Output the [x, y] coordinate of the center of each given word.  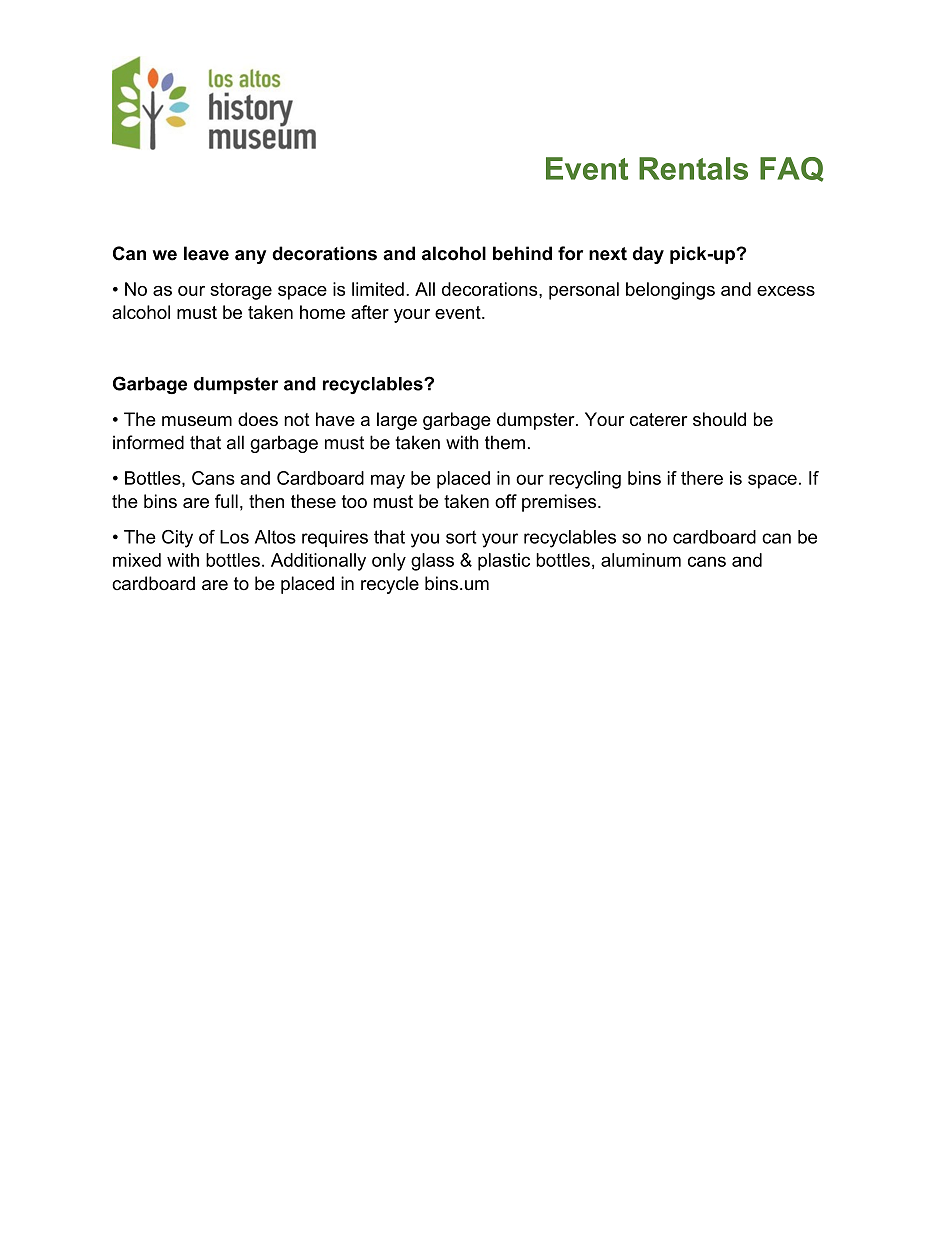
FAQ [792, 169]
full [226, 501]
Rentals [693, 168]
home [322, 312]
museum [197, 421]
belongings [670, 291]
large [397, 421]
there [702, 478]
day [648, 255]
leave [206, 253]
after [370, 312]
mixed [137, 560]
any [250, 257]
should [719, 419]
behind [522, 253]
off [506, 501]
